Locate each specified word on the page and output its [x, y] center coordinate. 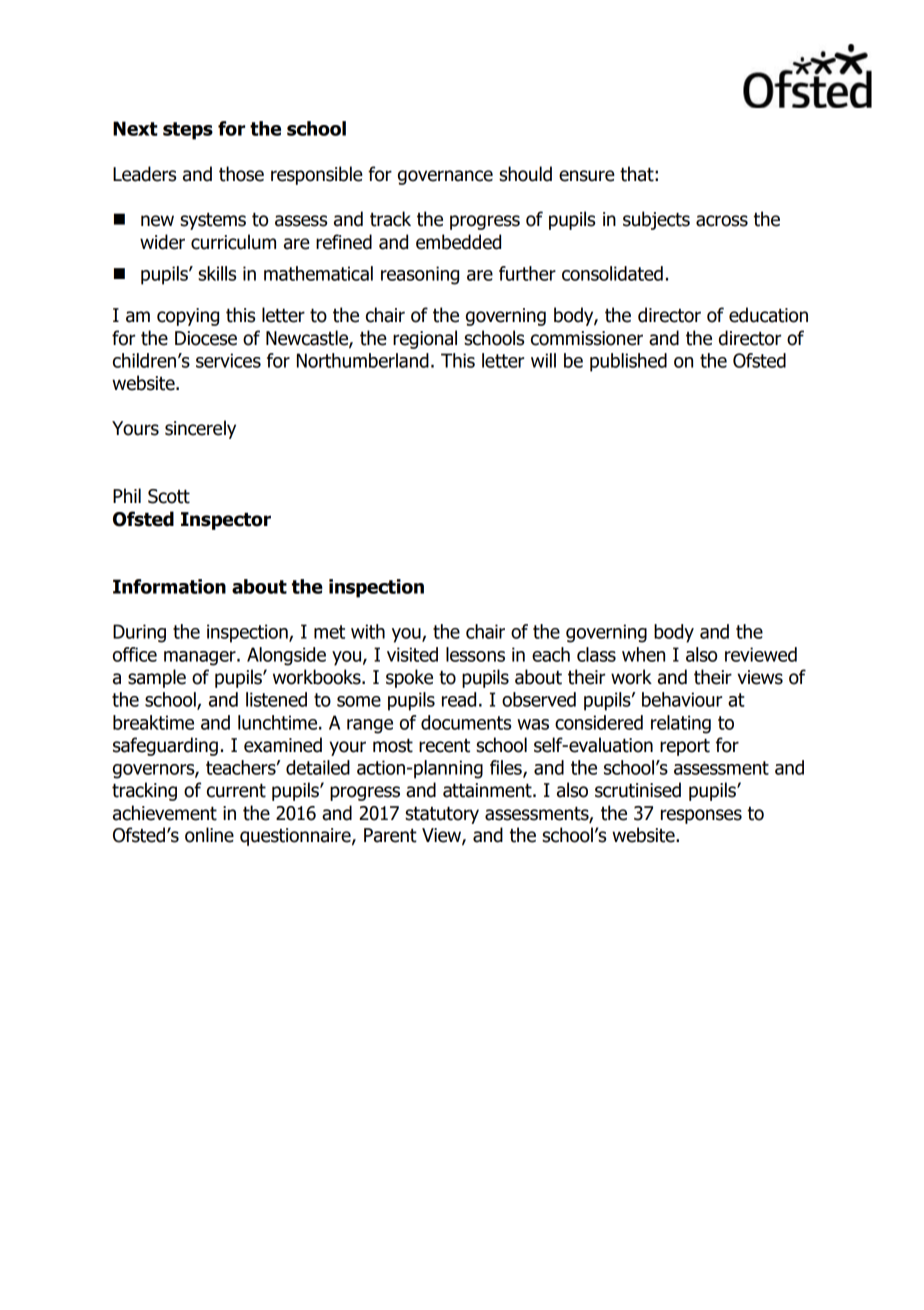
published [628, 362]
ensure [587, 176]
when [643, 654]
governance [445, 177]
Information [169, 586]
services [228, 360]
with [368, 631]
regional [425, 339]
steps [188, 131]
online [209, 835]
